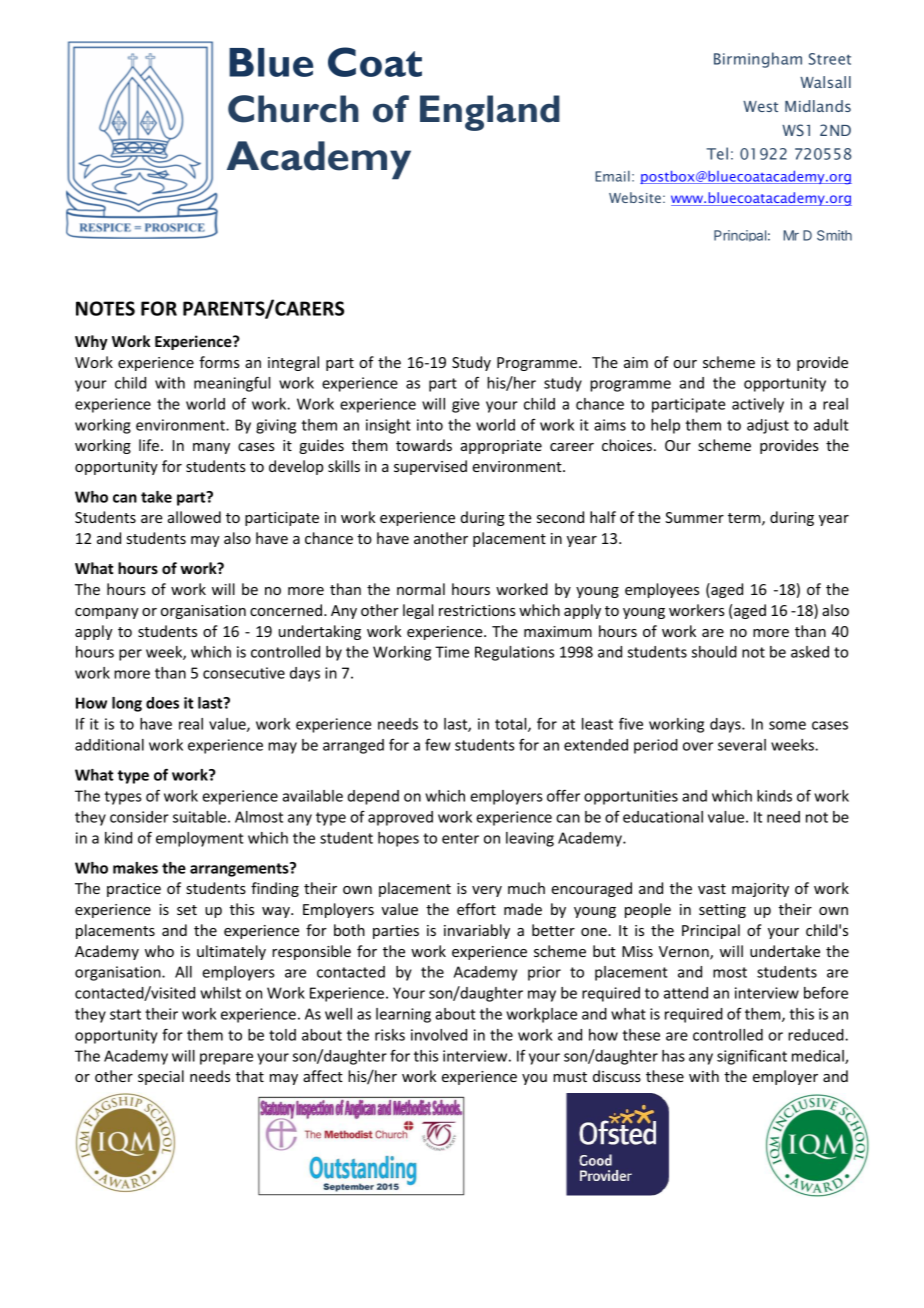 Image resolution: width=924 pixels, height=1308 pixels. I want to click on England, so click(490, 113).
